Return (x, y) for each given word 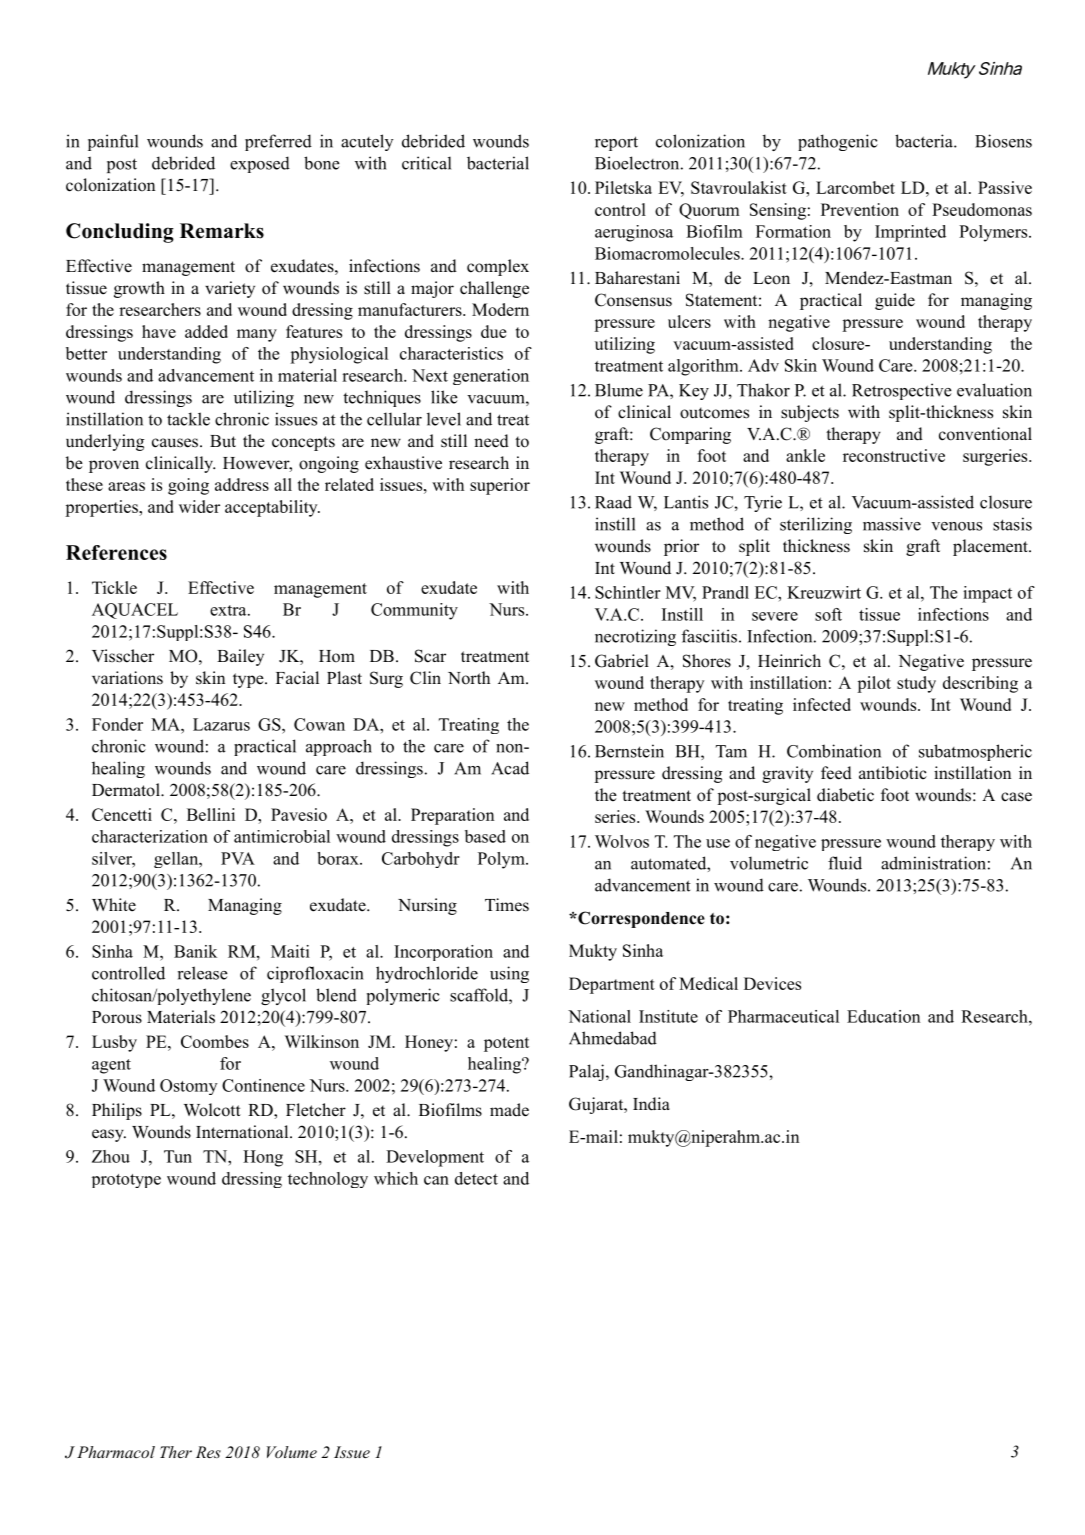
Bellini (211, 814)
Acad (510, 768)
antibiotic (893, 773)
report (616, 143)
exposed (260, 164)
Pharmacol (116, 1452)
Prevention (860, 209)
